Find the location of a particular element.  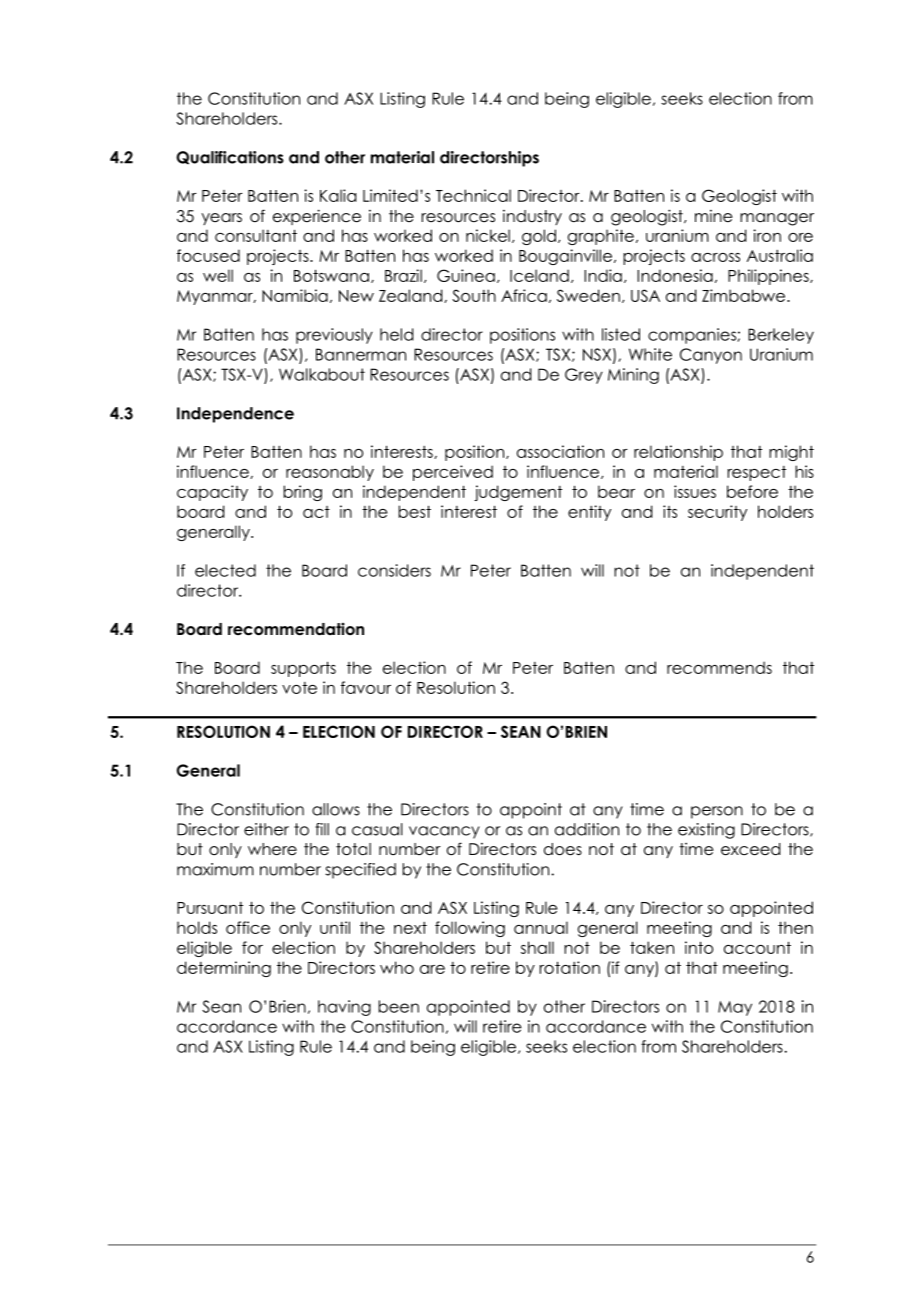

considers is located at coordinates (394, 570).
